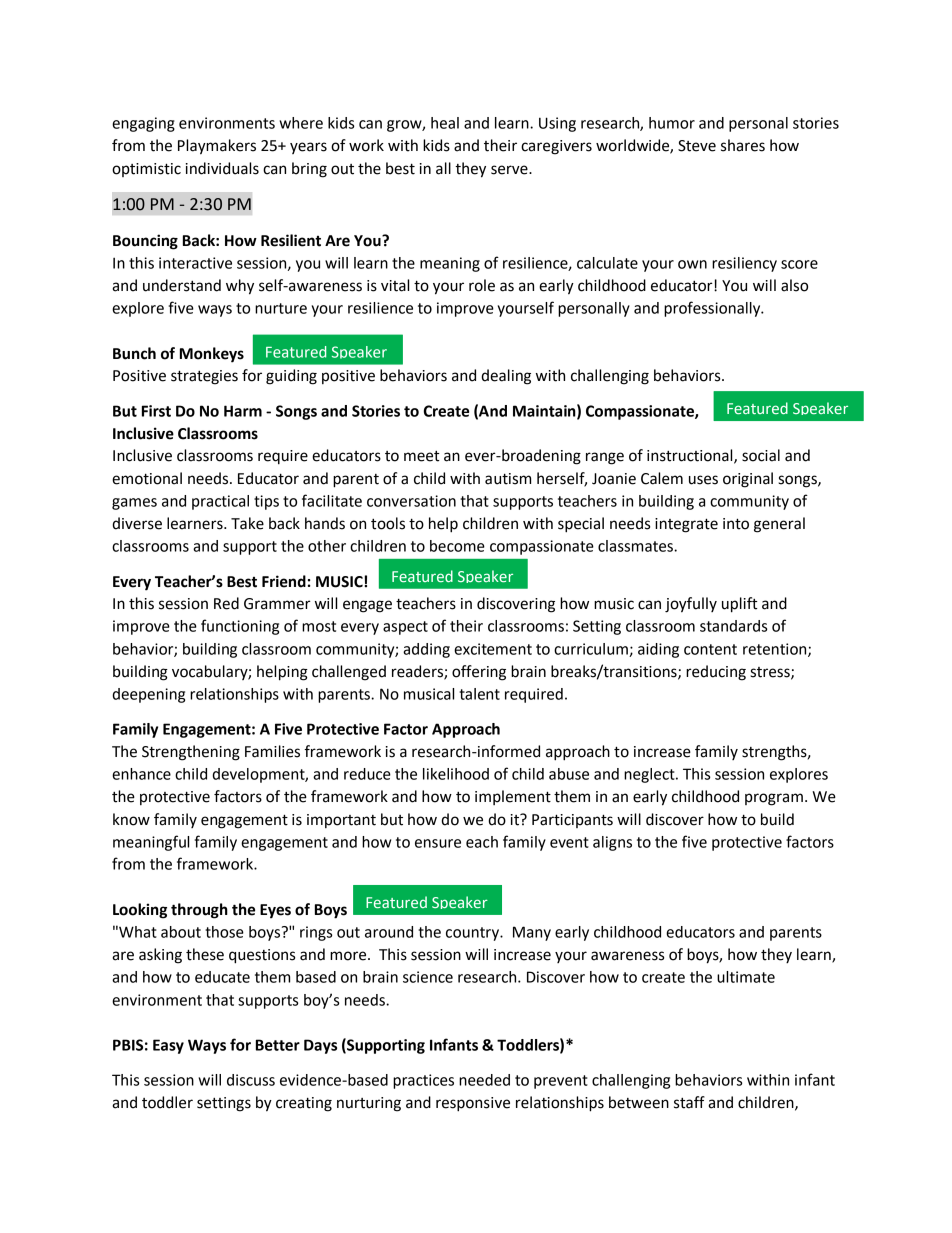  I want to click on excitement, so click(493, 649).
